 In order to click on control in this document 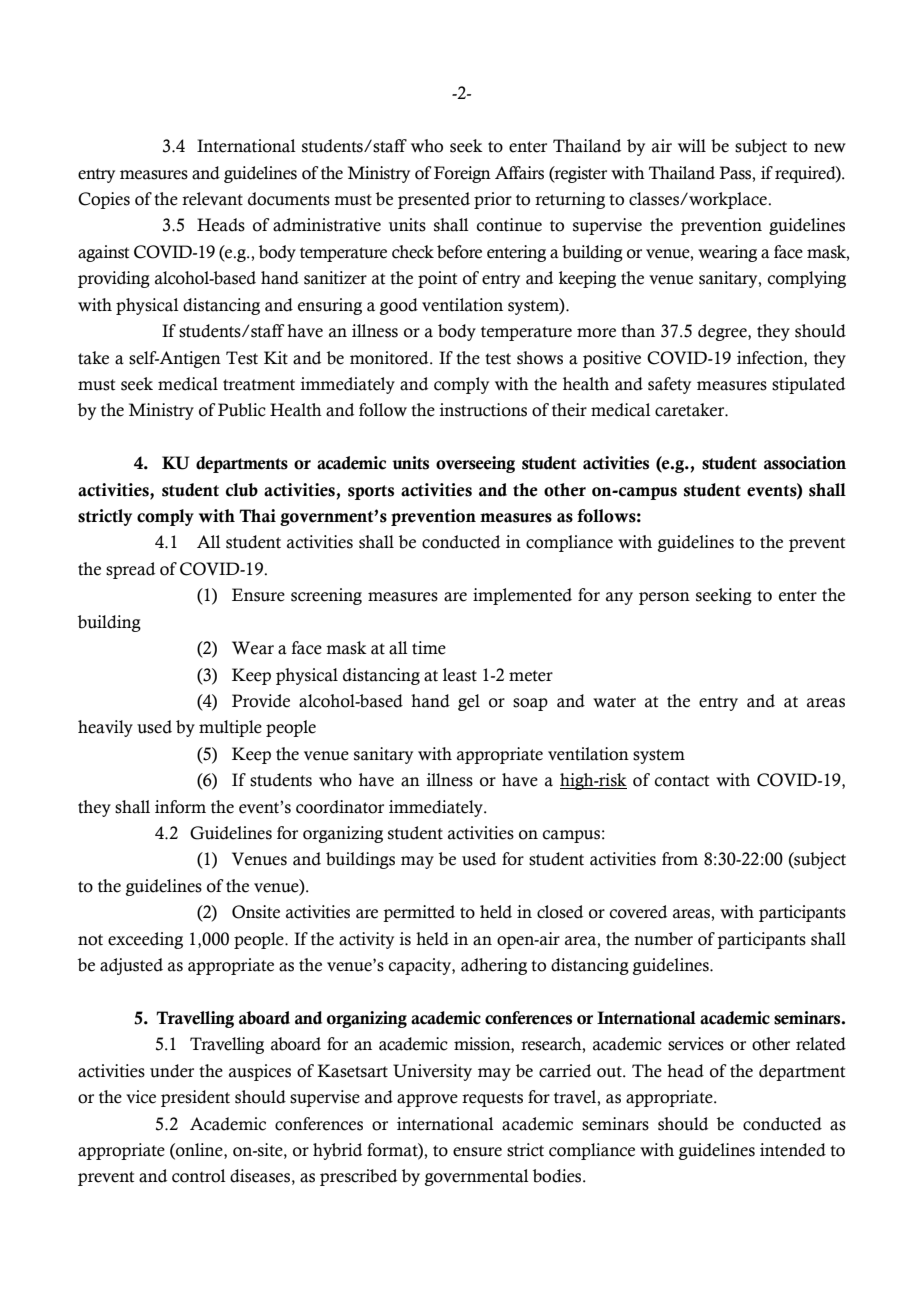, I will do `click(199, 1176)`.
